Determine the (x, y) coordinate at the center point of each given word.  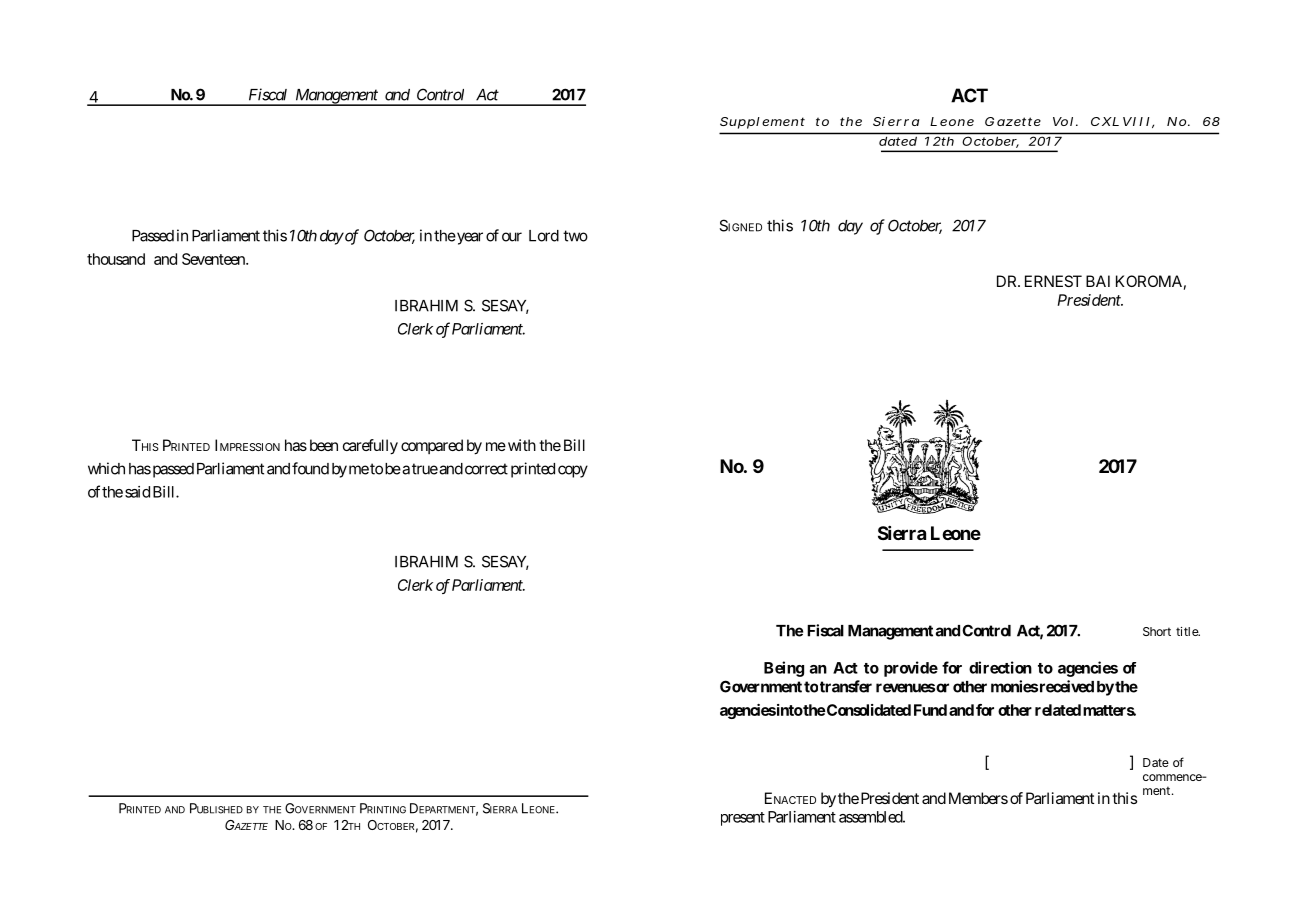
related (1058, 710)
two (575, 236)
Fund (930, 710)
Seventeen (214, 259)
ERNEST (1053, 281)
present (743, 819)
